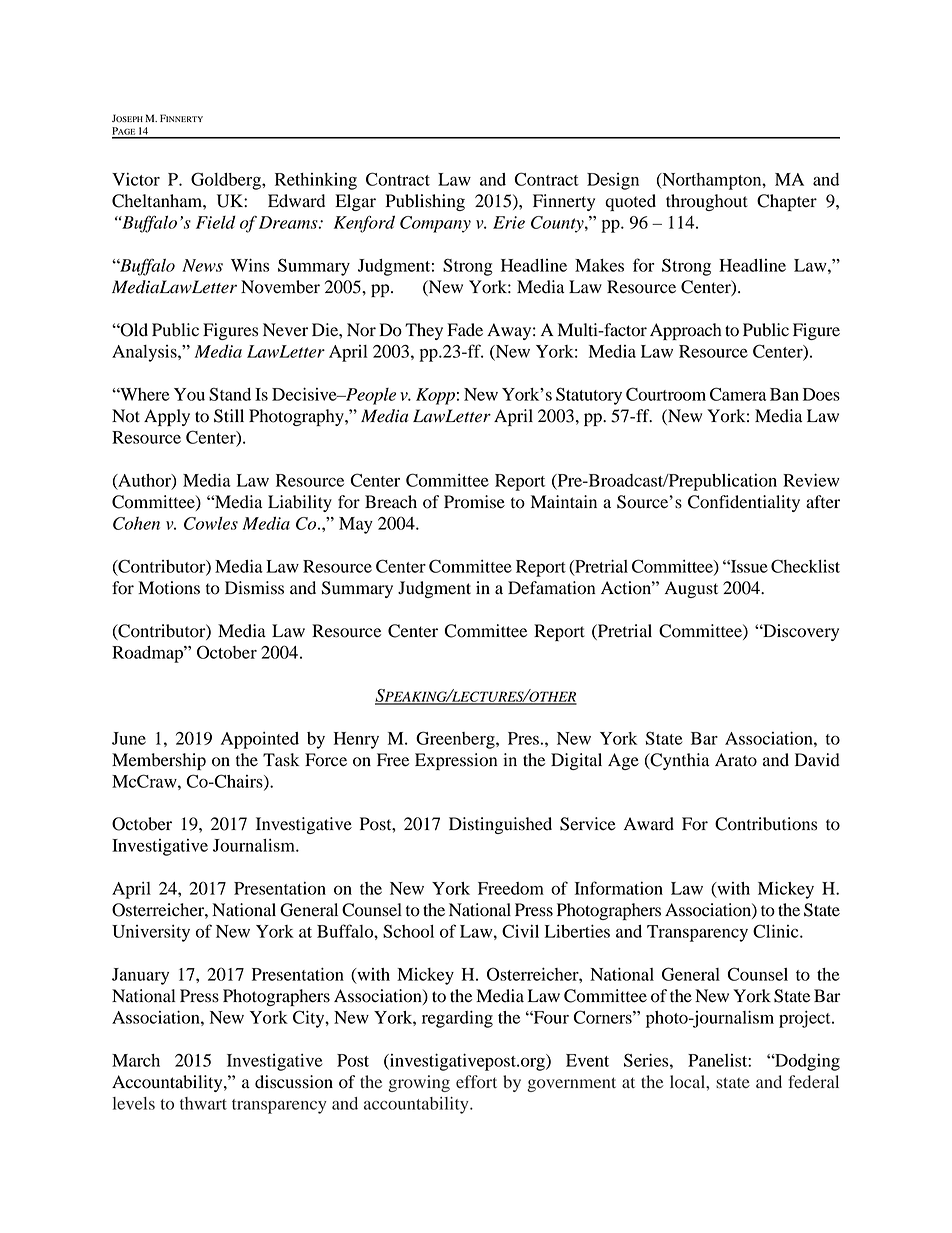  Describe the element at coordinates (216, 222) in the screenshot. I see `Field` at that location.
